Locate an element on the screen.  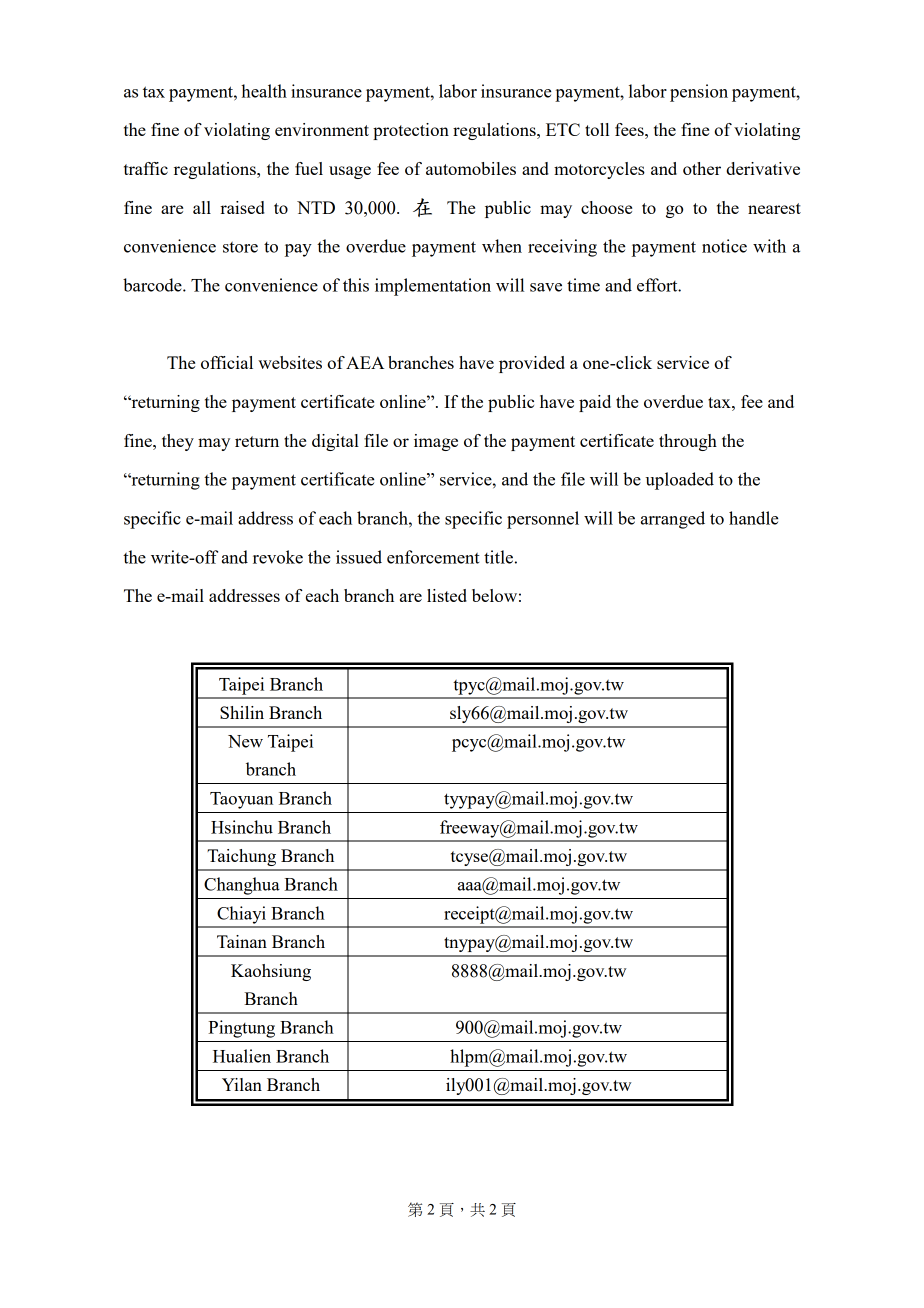
official is located at coordinates (227, 362).
